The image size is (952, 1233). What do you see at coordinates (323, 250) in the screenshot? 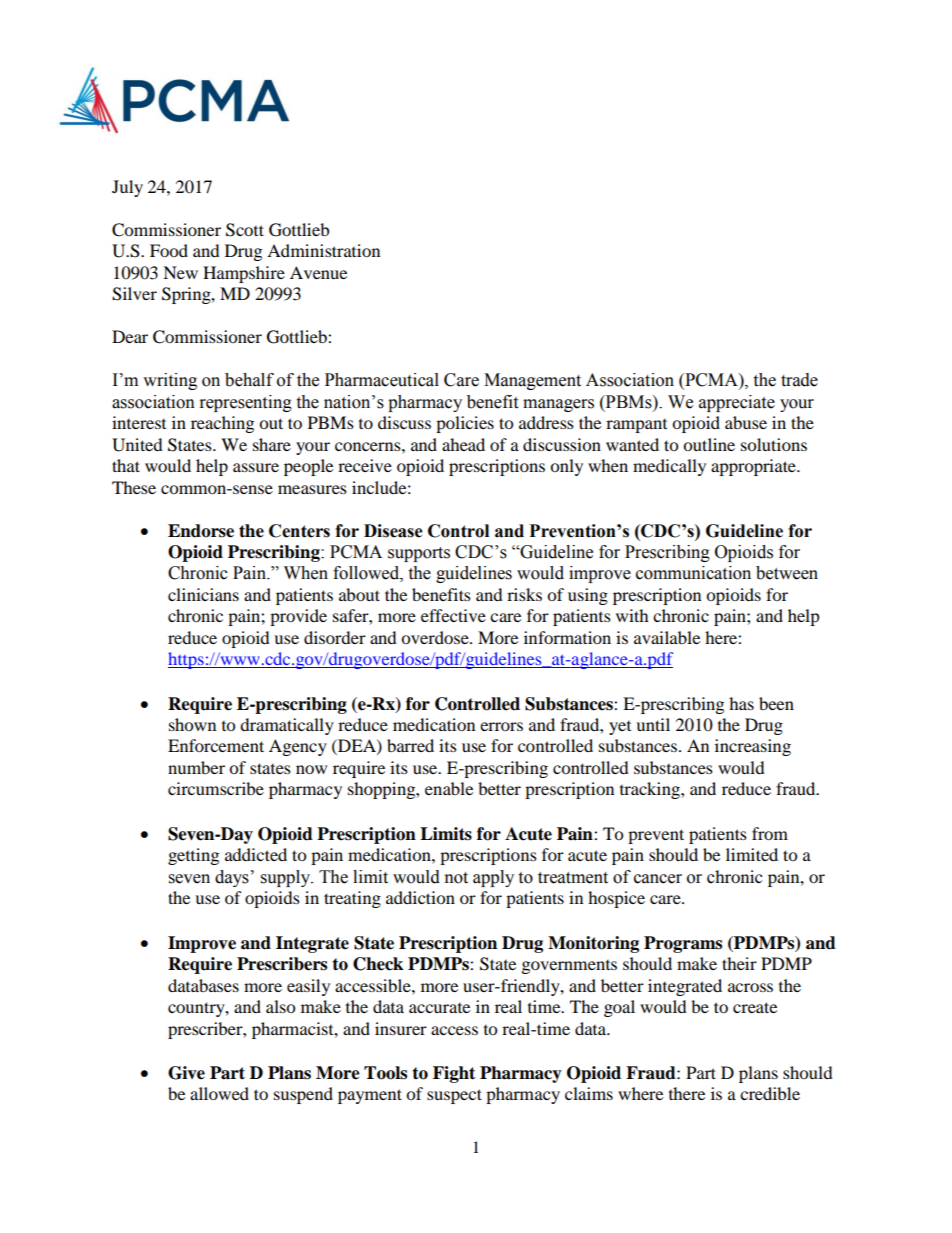
I see `Administration` at bounding box center [323, 250].
